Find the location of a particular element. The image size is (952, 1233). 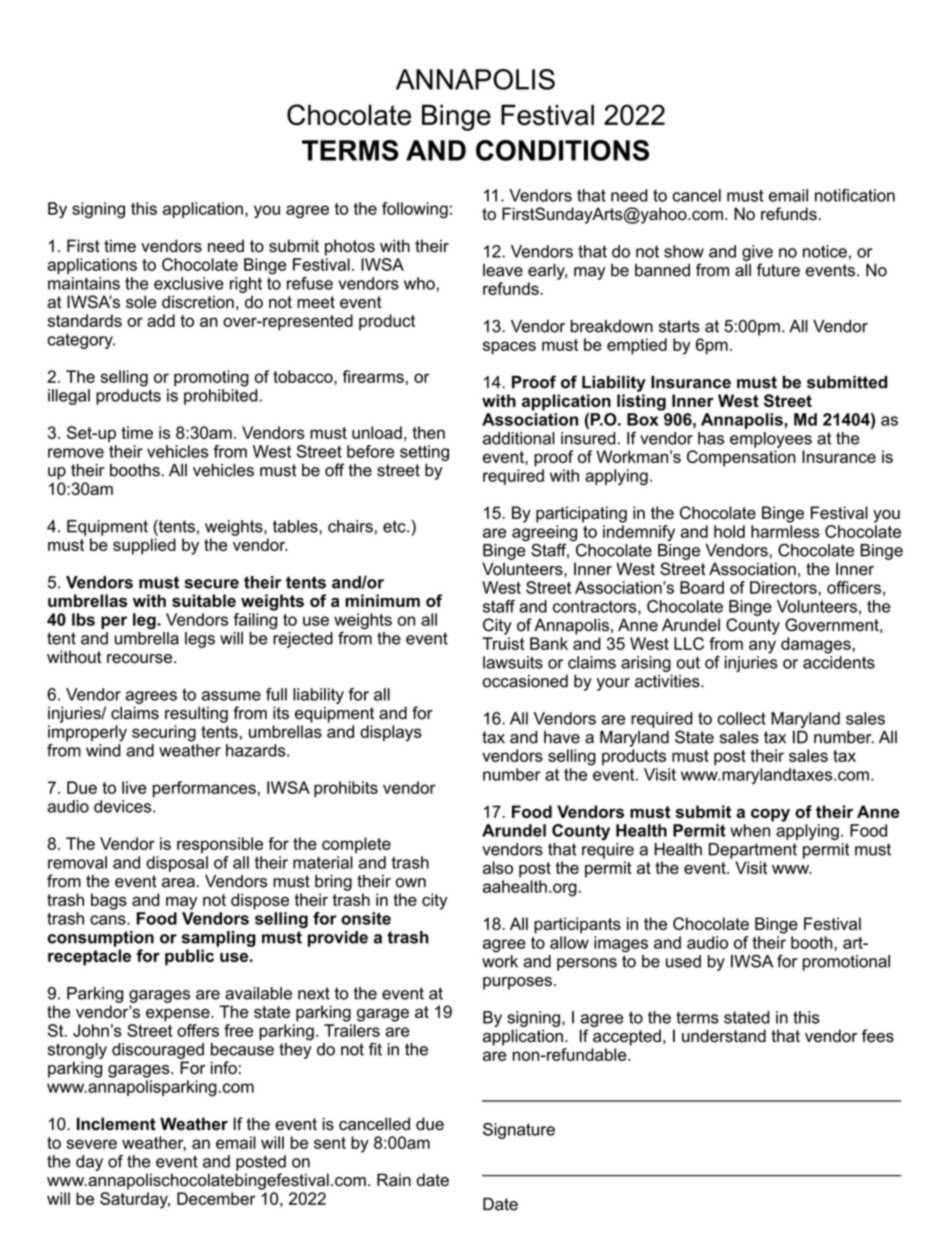

also is located at coordinates (498, 867).
